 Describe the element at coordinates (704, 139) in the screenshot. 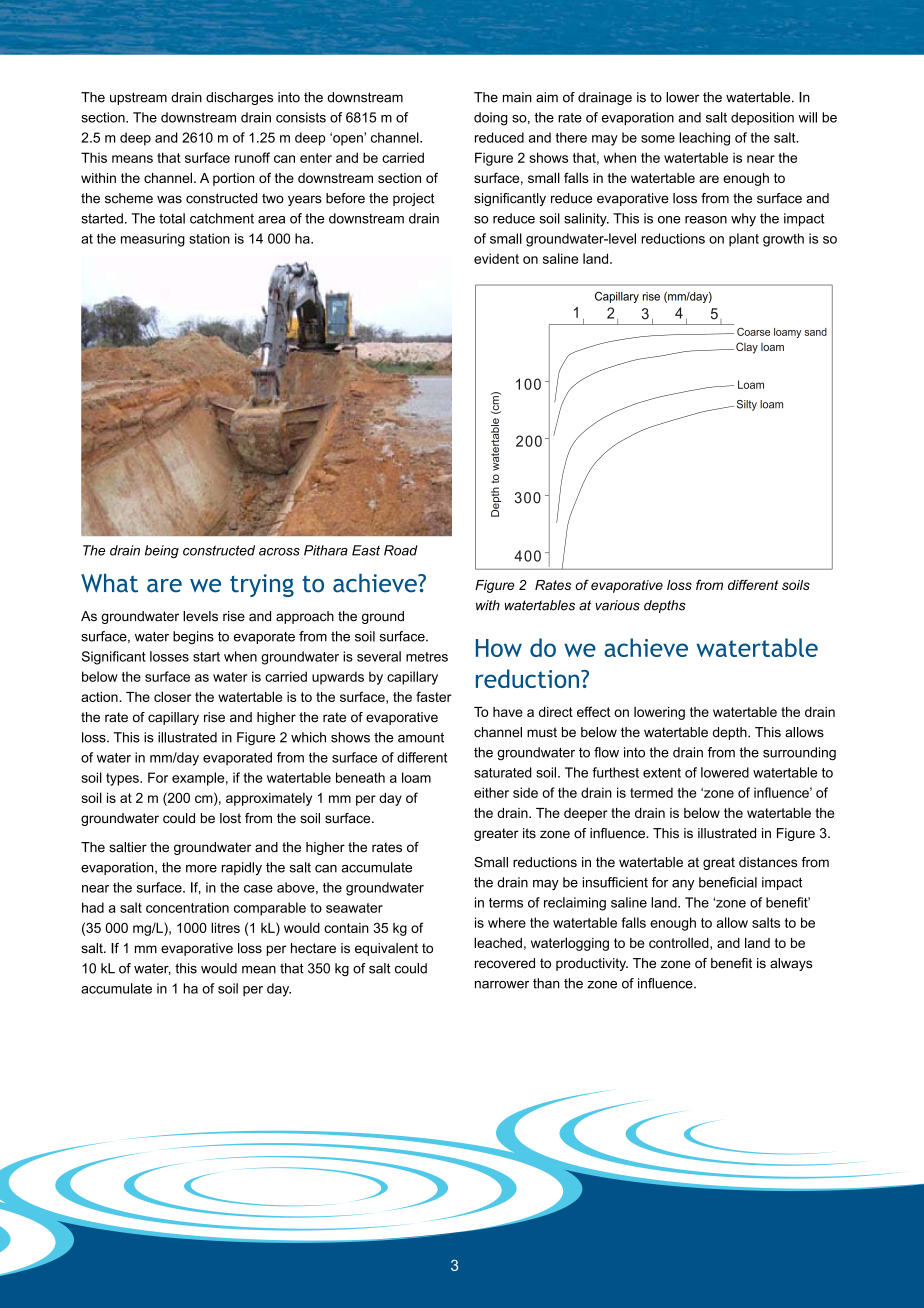

I see `leaching` at that location.
